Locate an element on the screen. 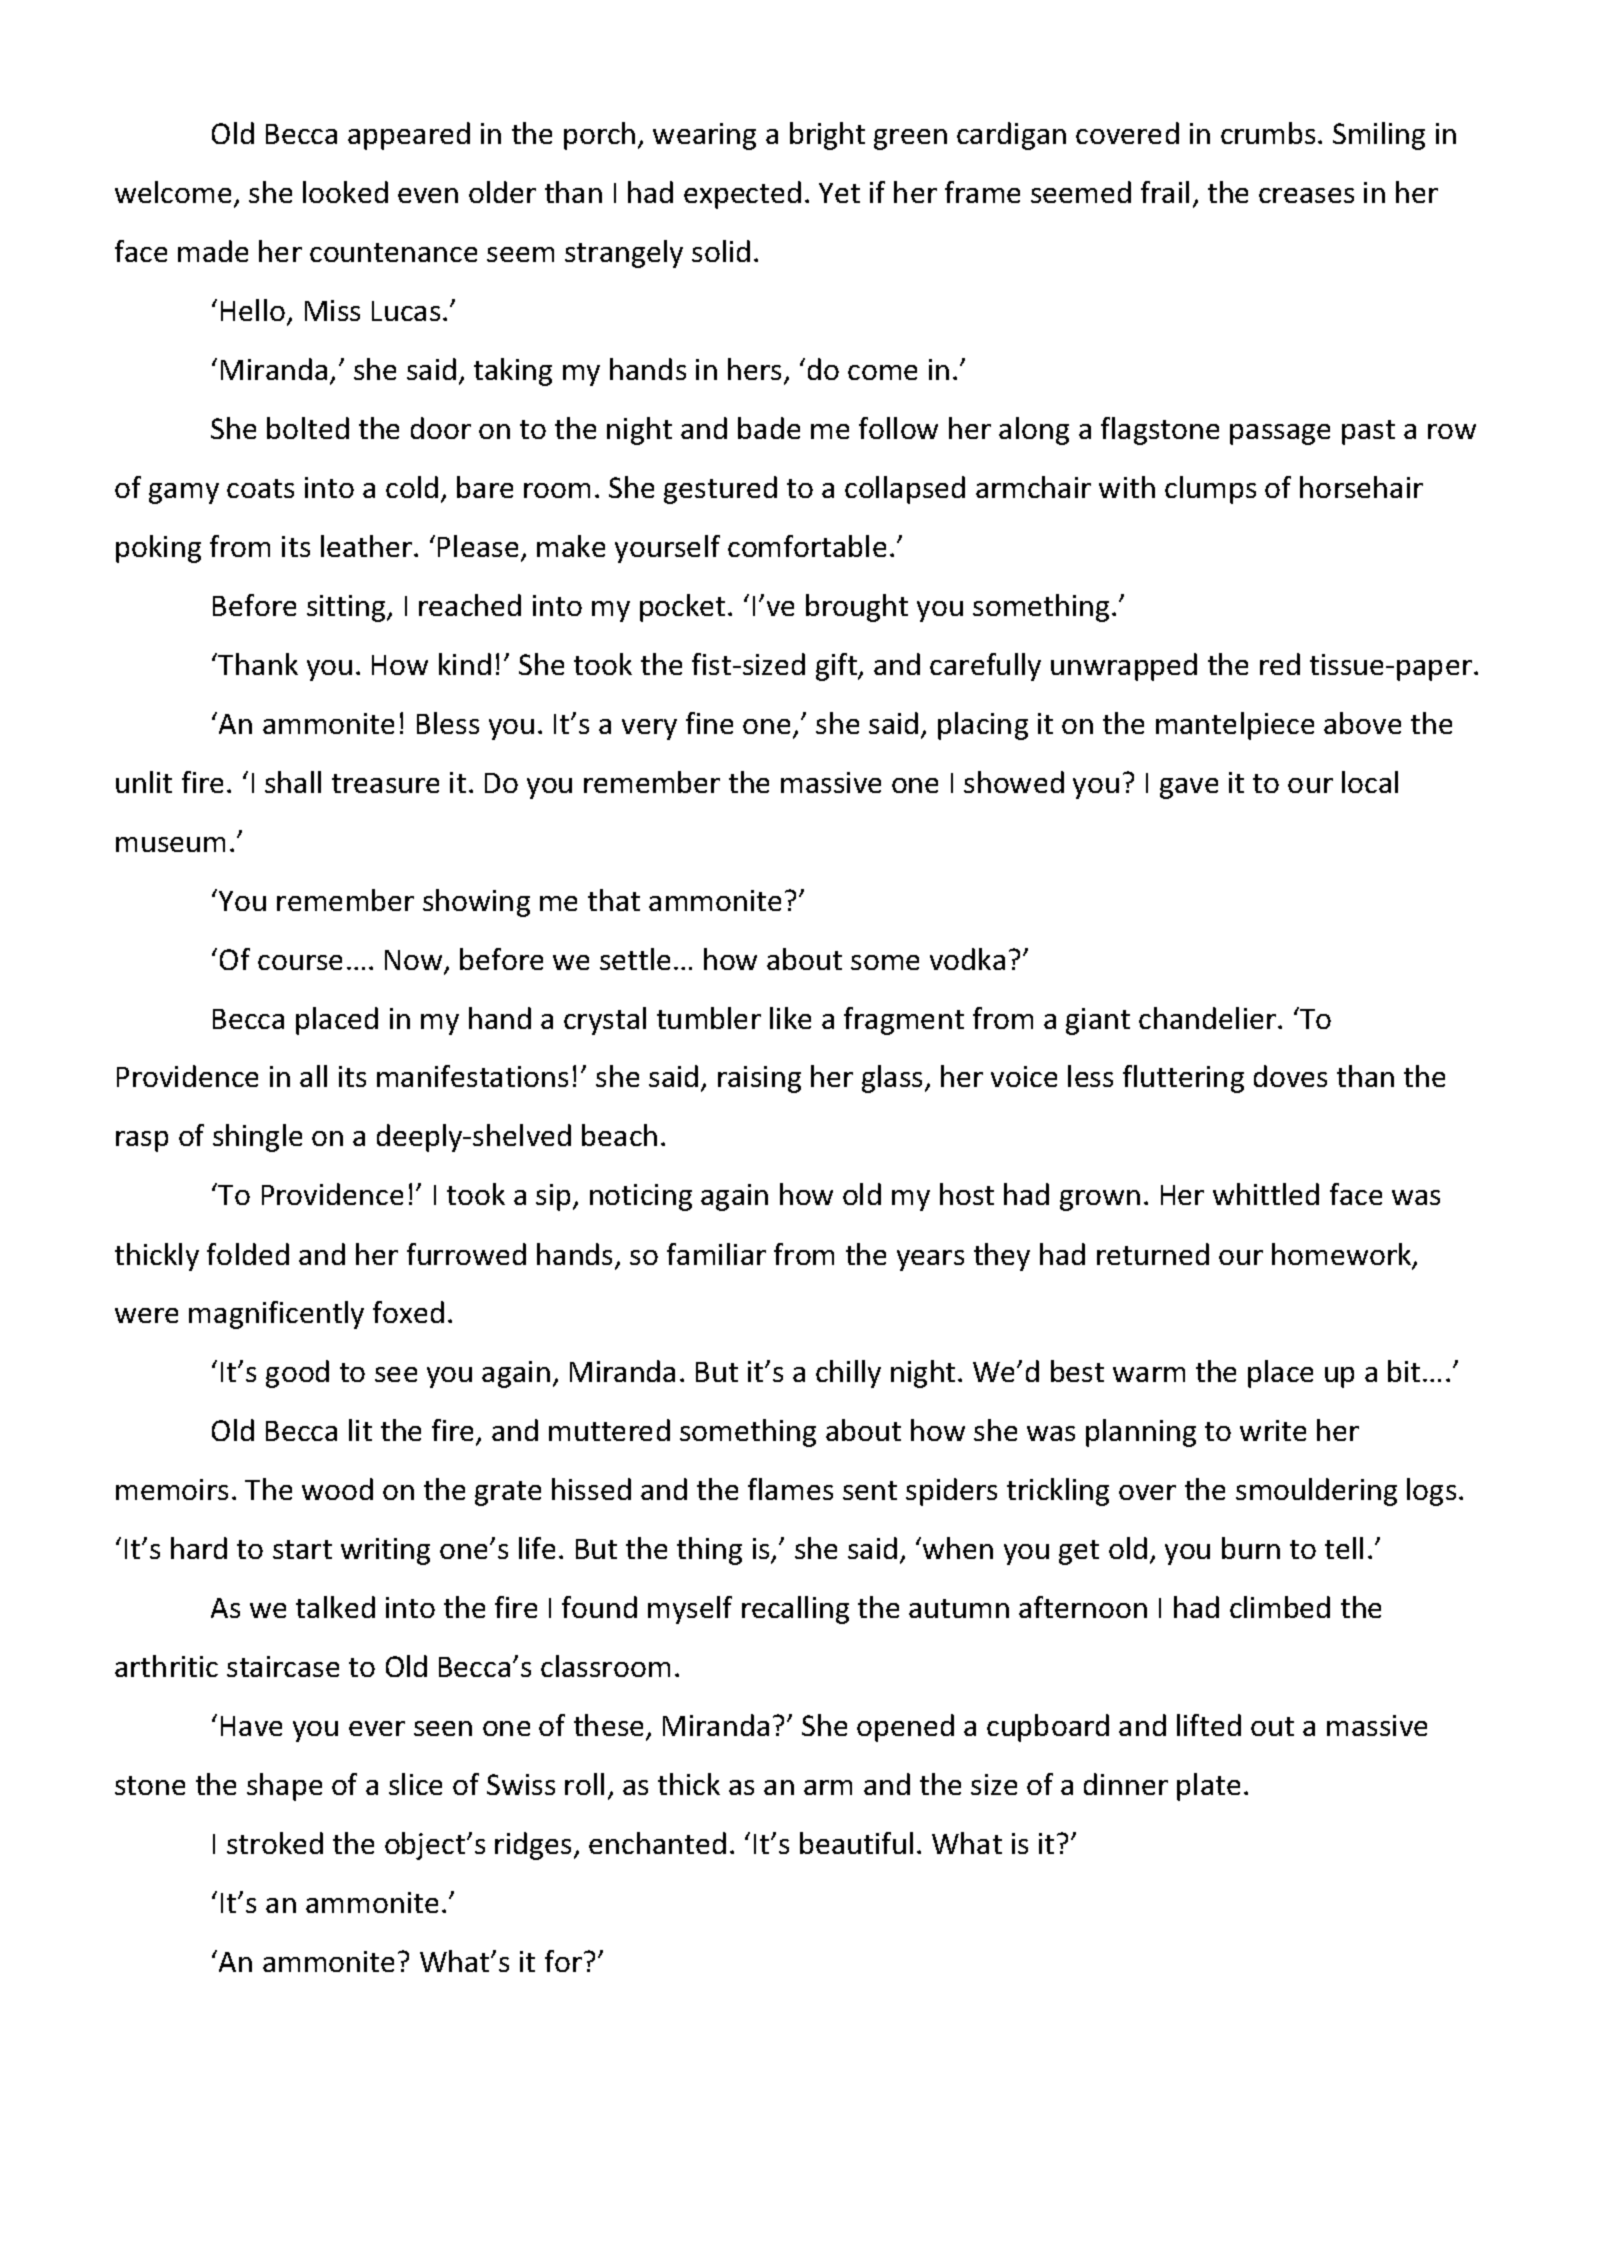  comfortable is located at coordinates (807, 546).
